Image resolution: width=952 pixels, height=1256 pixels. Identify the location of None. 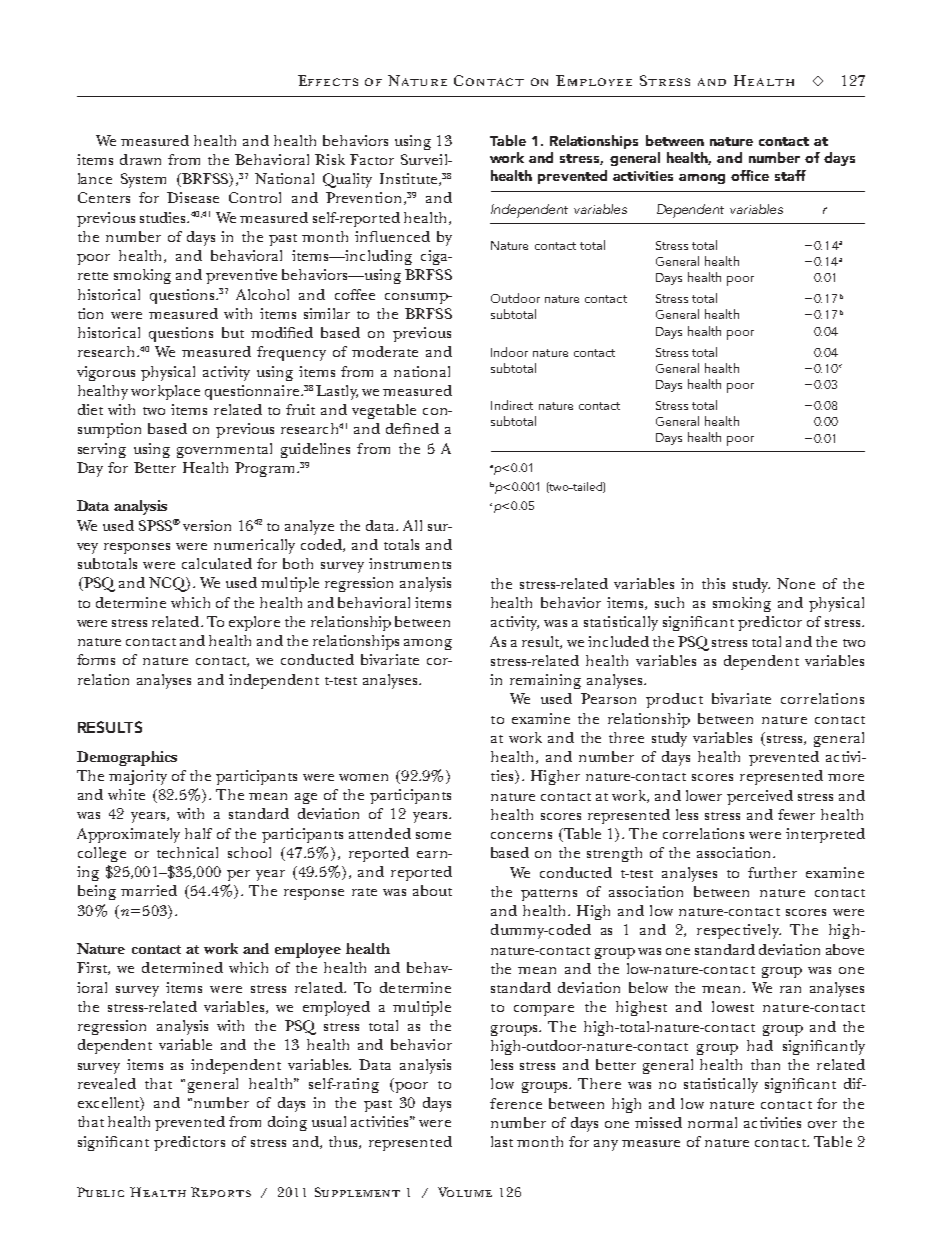
(796, 583).
